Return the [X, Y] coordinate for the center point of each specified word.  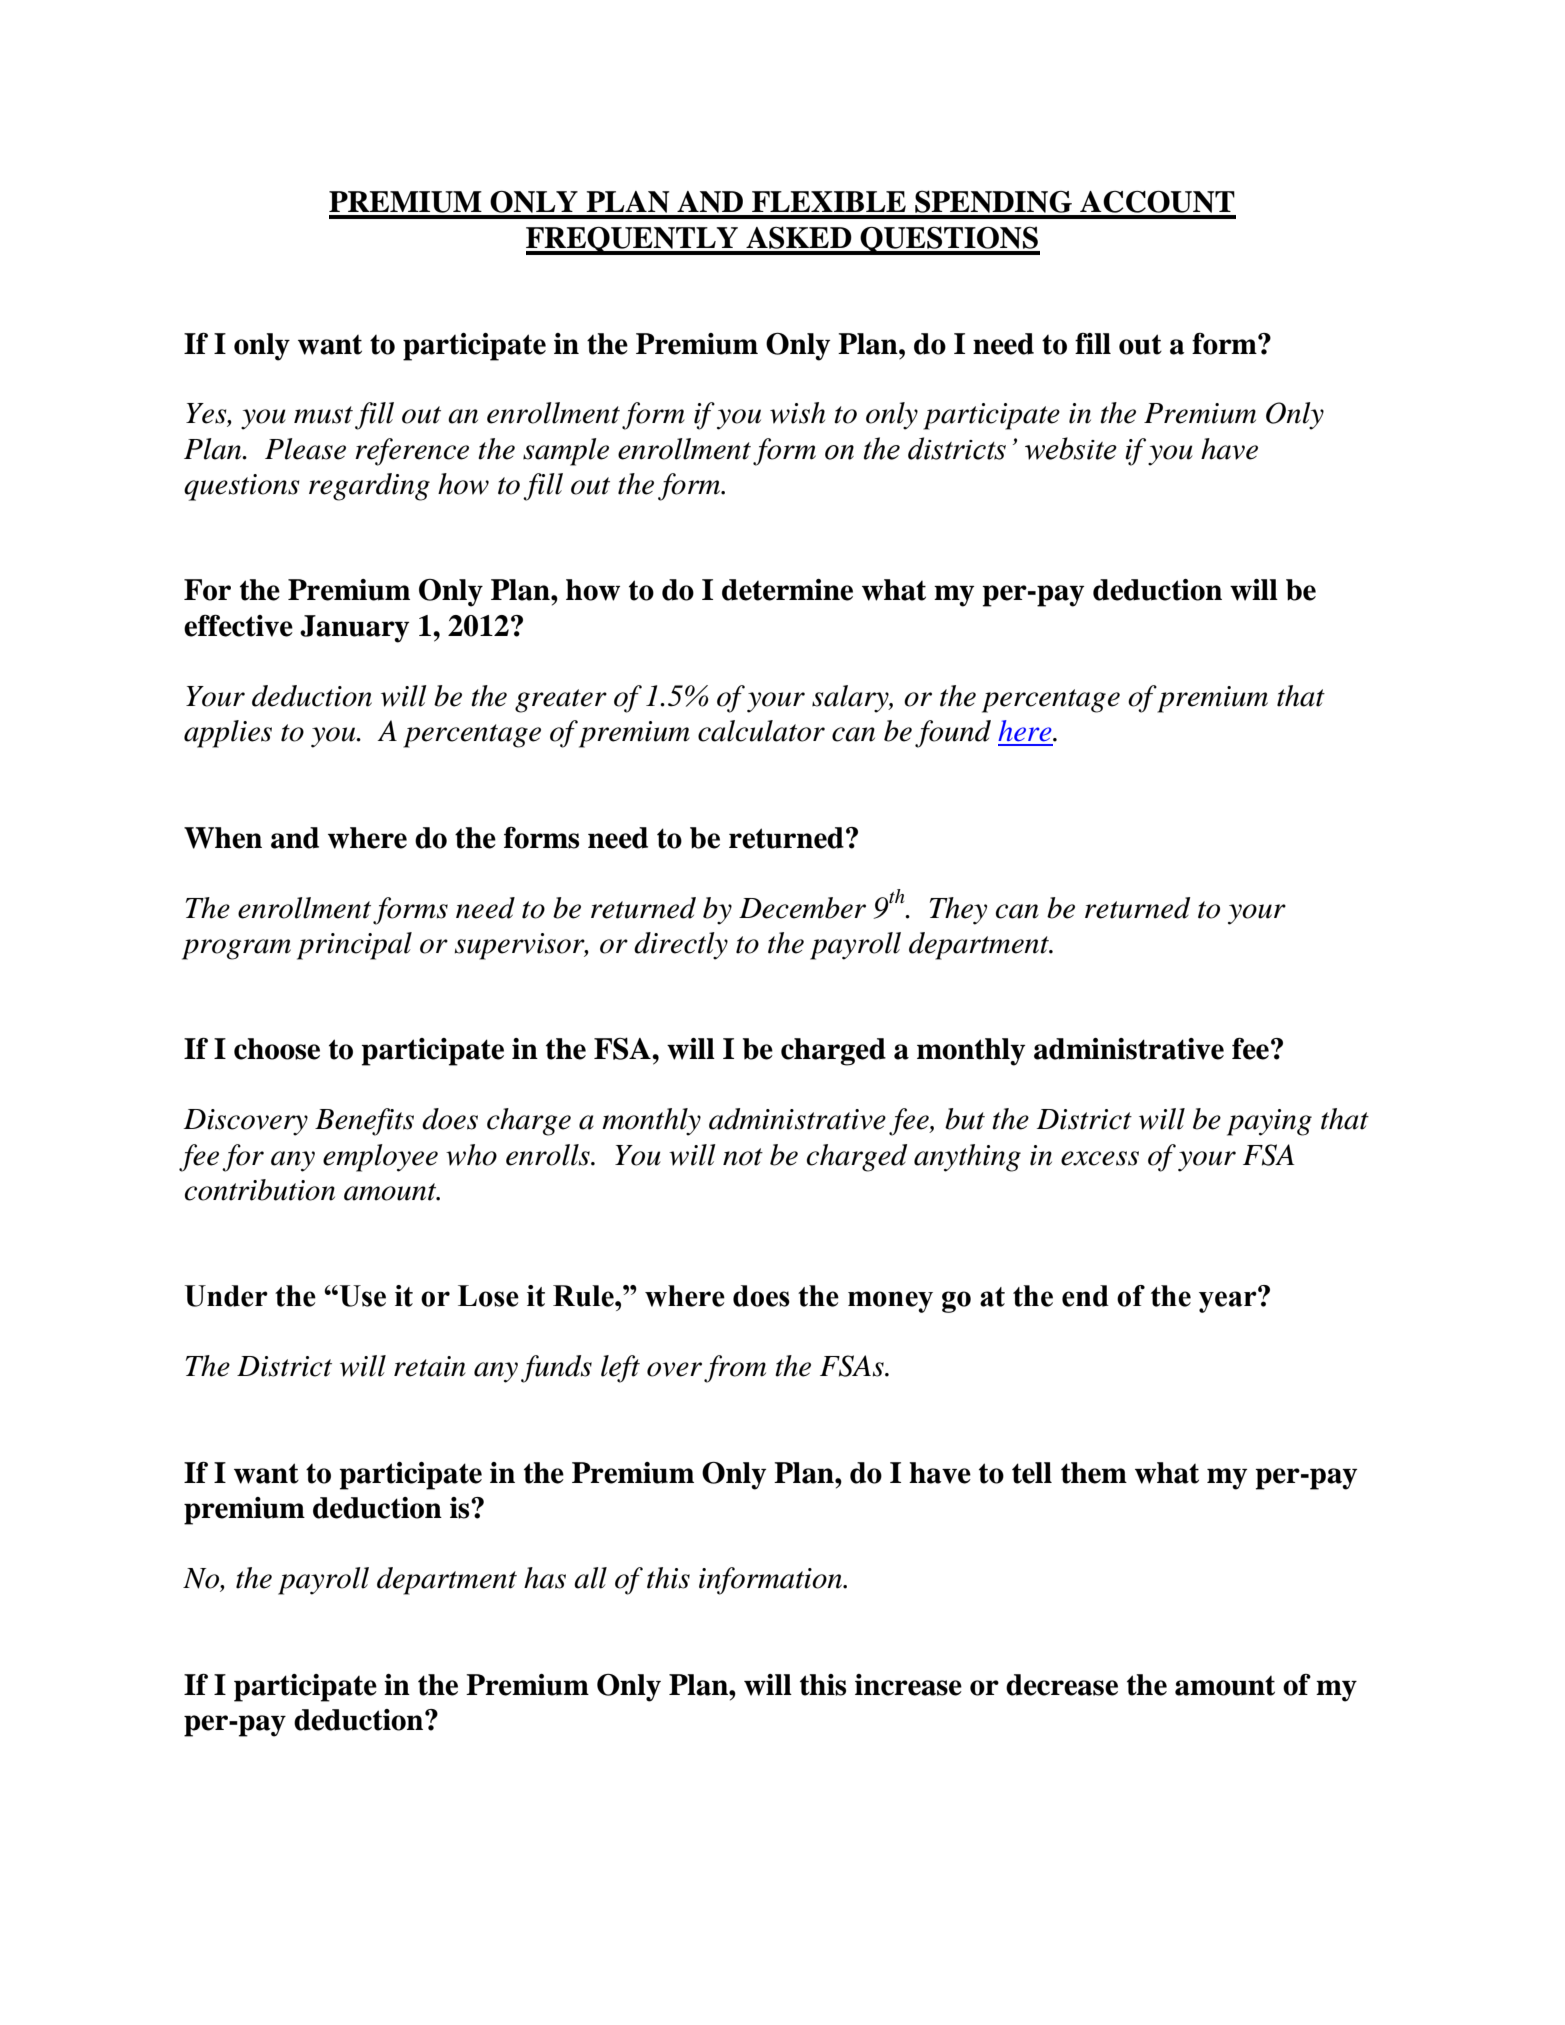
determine [787, 590]
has [545, 1578]
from [735, 1369]
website [1071, 448]
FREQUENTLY [633, 240]
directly [681, 946]
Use [361, 1296]
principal [354, 946]
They [958, 911]
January [354, 629]
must [323, 415]
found [953, 734]
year [1229, 1301]
